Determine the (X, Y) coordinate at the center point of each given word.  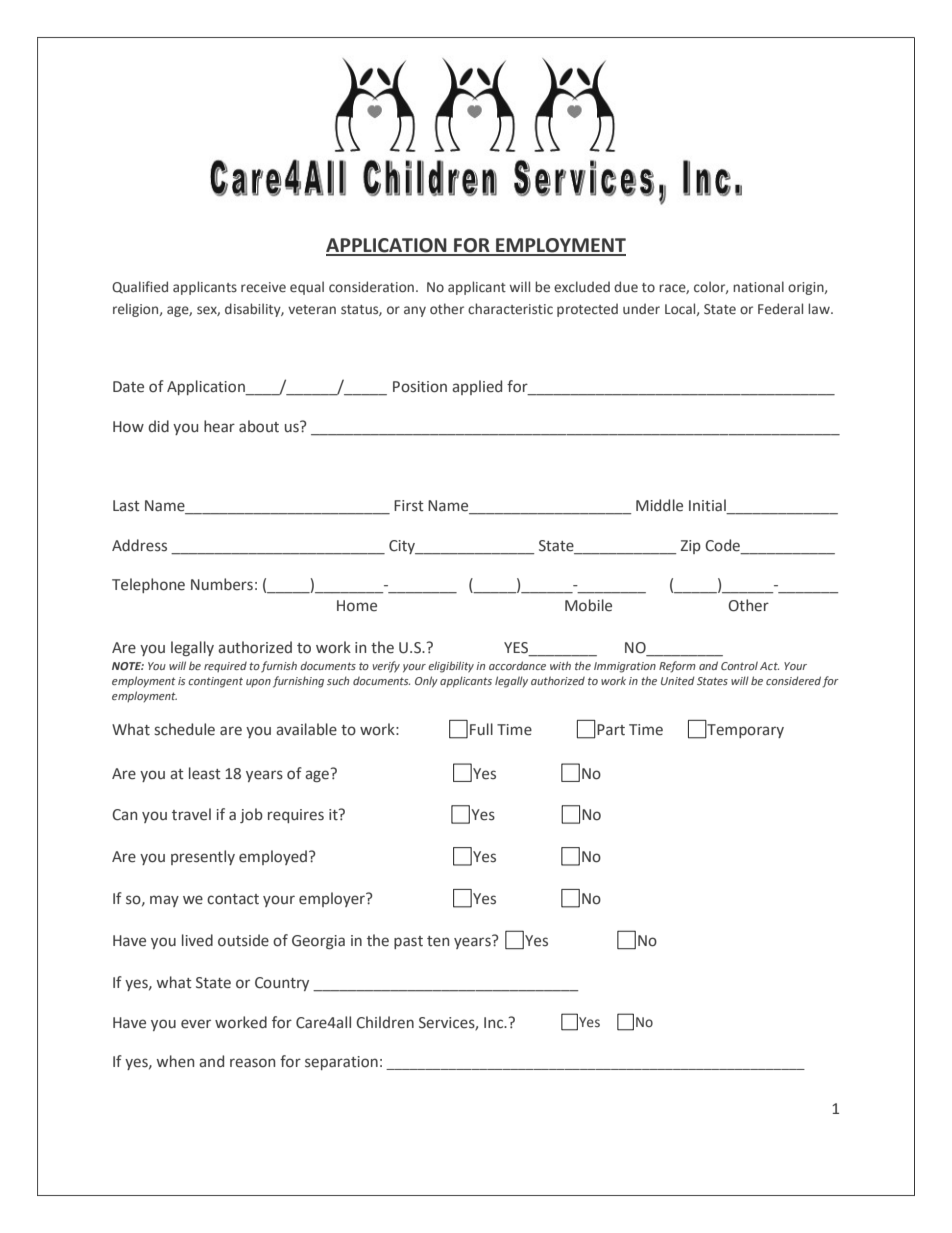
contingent (215, 682)
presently (203, 857)
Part (611, 730)
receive (263, 287)
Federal (780, 309)
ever (196, 1024)
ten (438, 941)
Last (126, 506)
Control (739, 665)
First (409, 506)
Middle (659, 505)
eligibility (451, 667)
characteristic (510, 309)
